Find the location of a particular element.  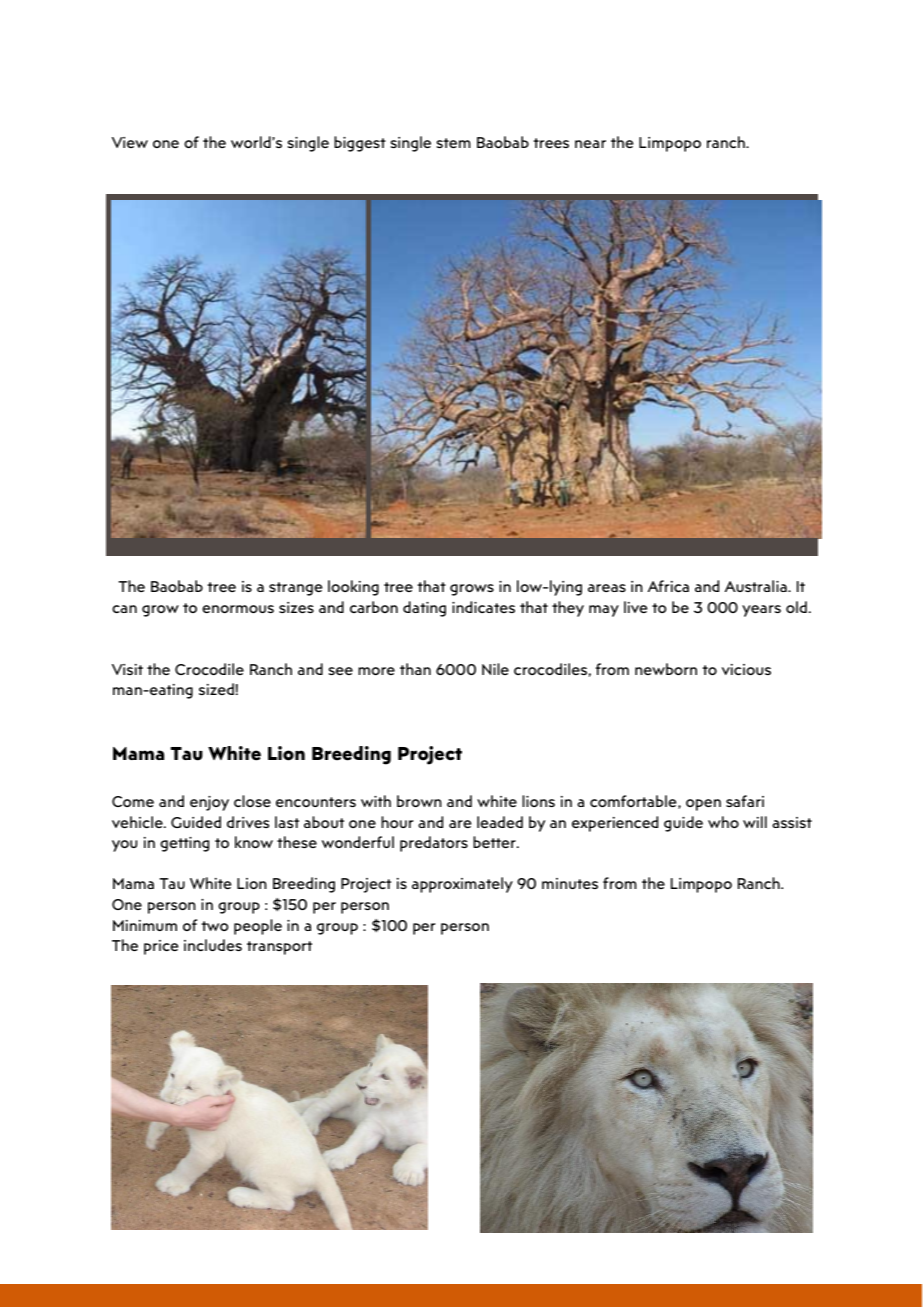

safari is located at coordinates (745, 801).
